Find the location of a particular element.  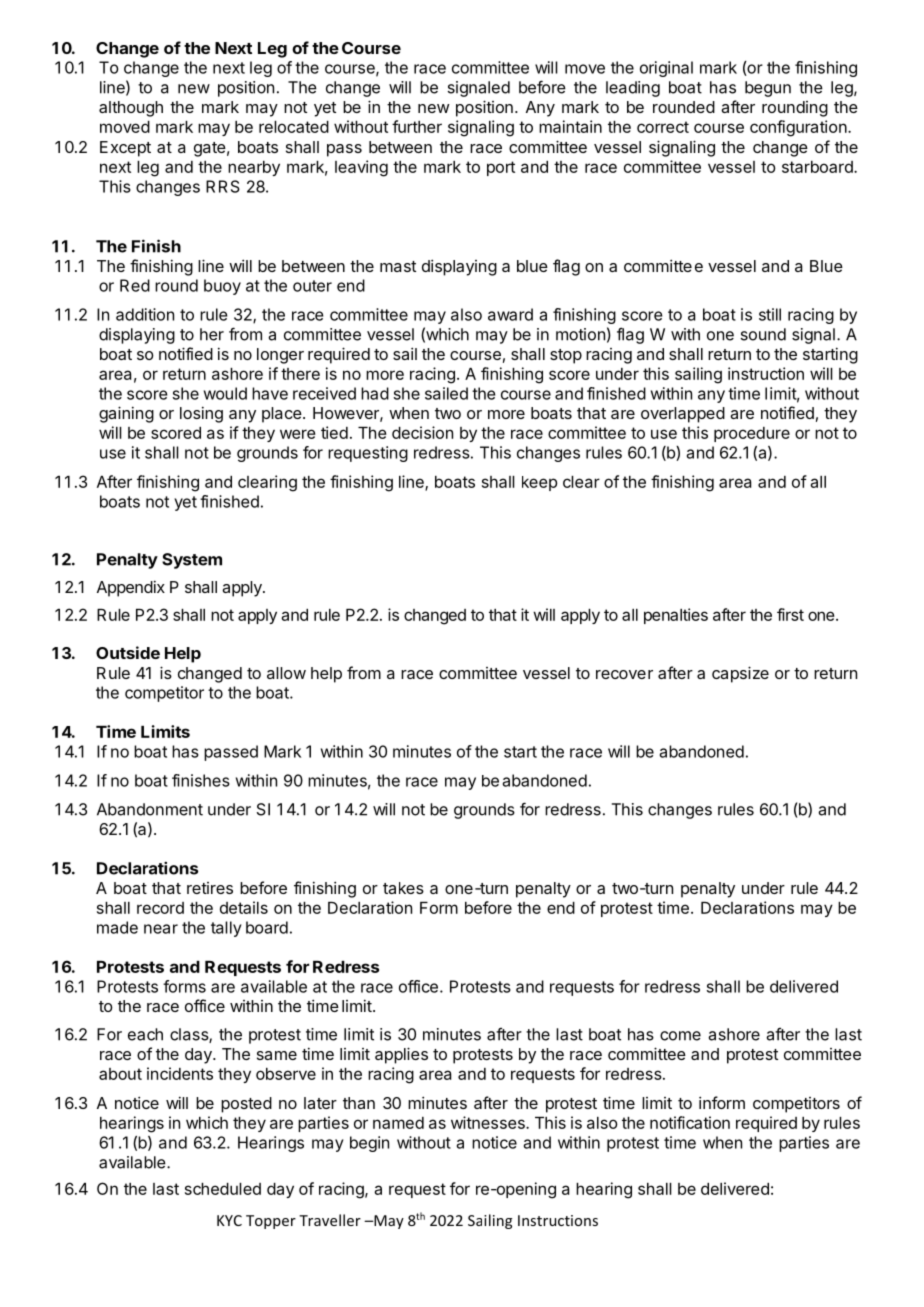

gate is located at coordinates (210, 149).
